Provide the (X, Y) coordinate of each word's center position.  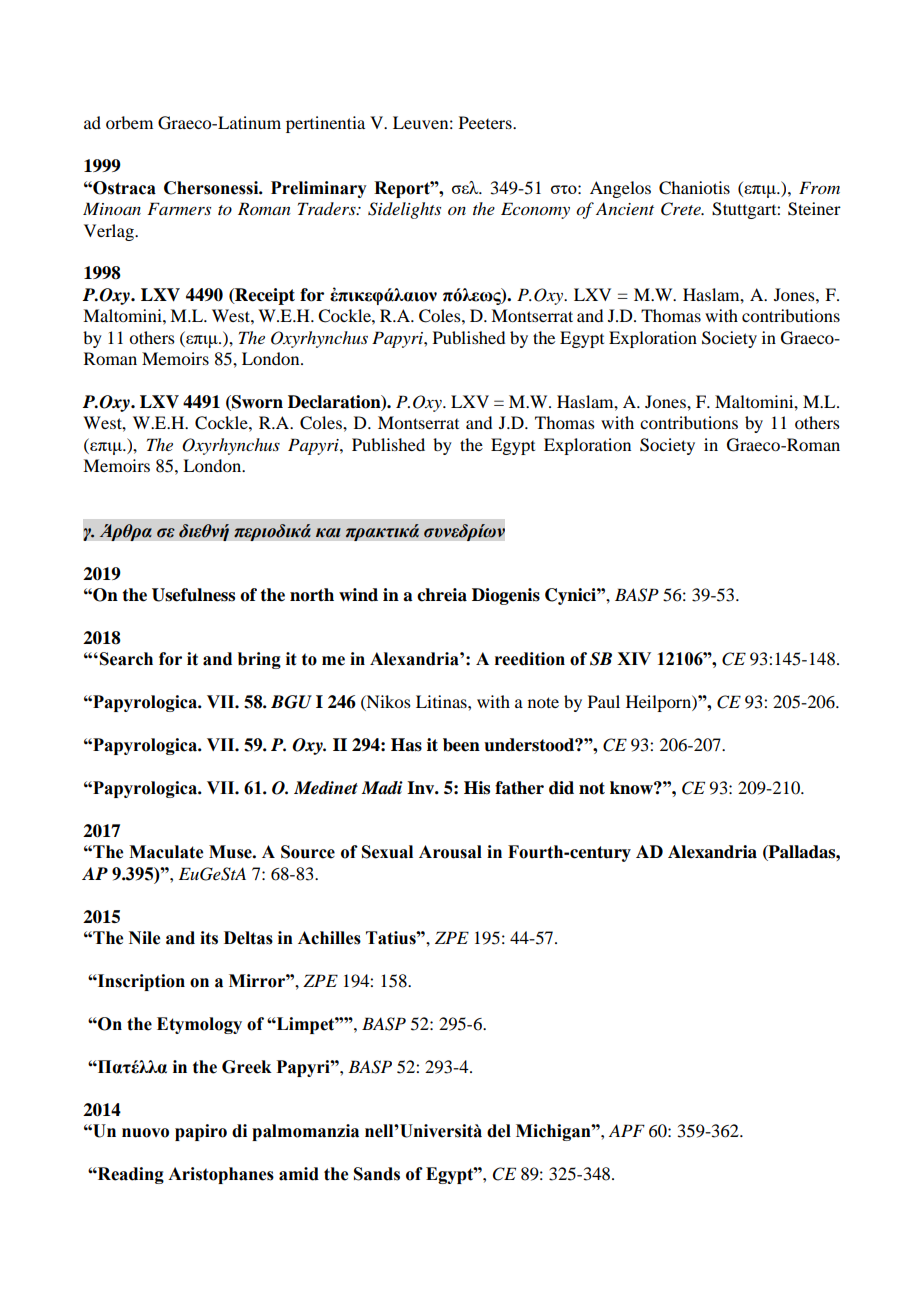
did (561, 788)
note (543, 702)
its (209, 938)
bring (259, 660)
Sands (377, 1174)
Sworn (256, 403)
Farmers (179, 208)
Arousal (450, 852)
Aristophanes (221, 1175)
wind (358, 595)
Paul (604, 701)
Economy (535, 210)
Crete (682, 209)
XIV (634, 658)
